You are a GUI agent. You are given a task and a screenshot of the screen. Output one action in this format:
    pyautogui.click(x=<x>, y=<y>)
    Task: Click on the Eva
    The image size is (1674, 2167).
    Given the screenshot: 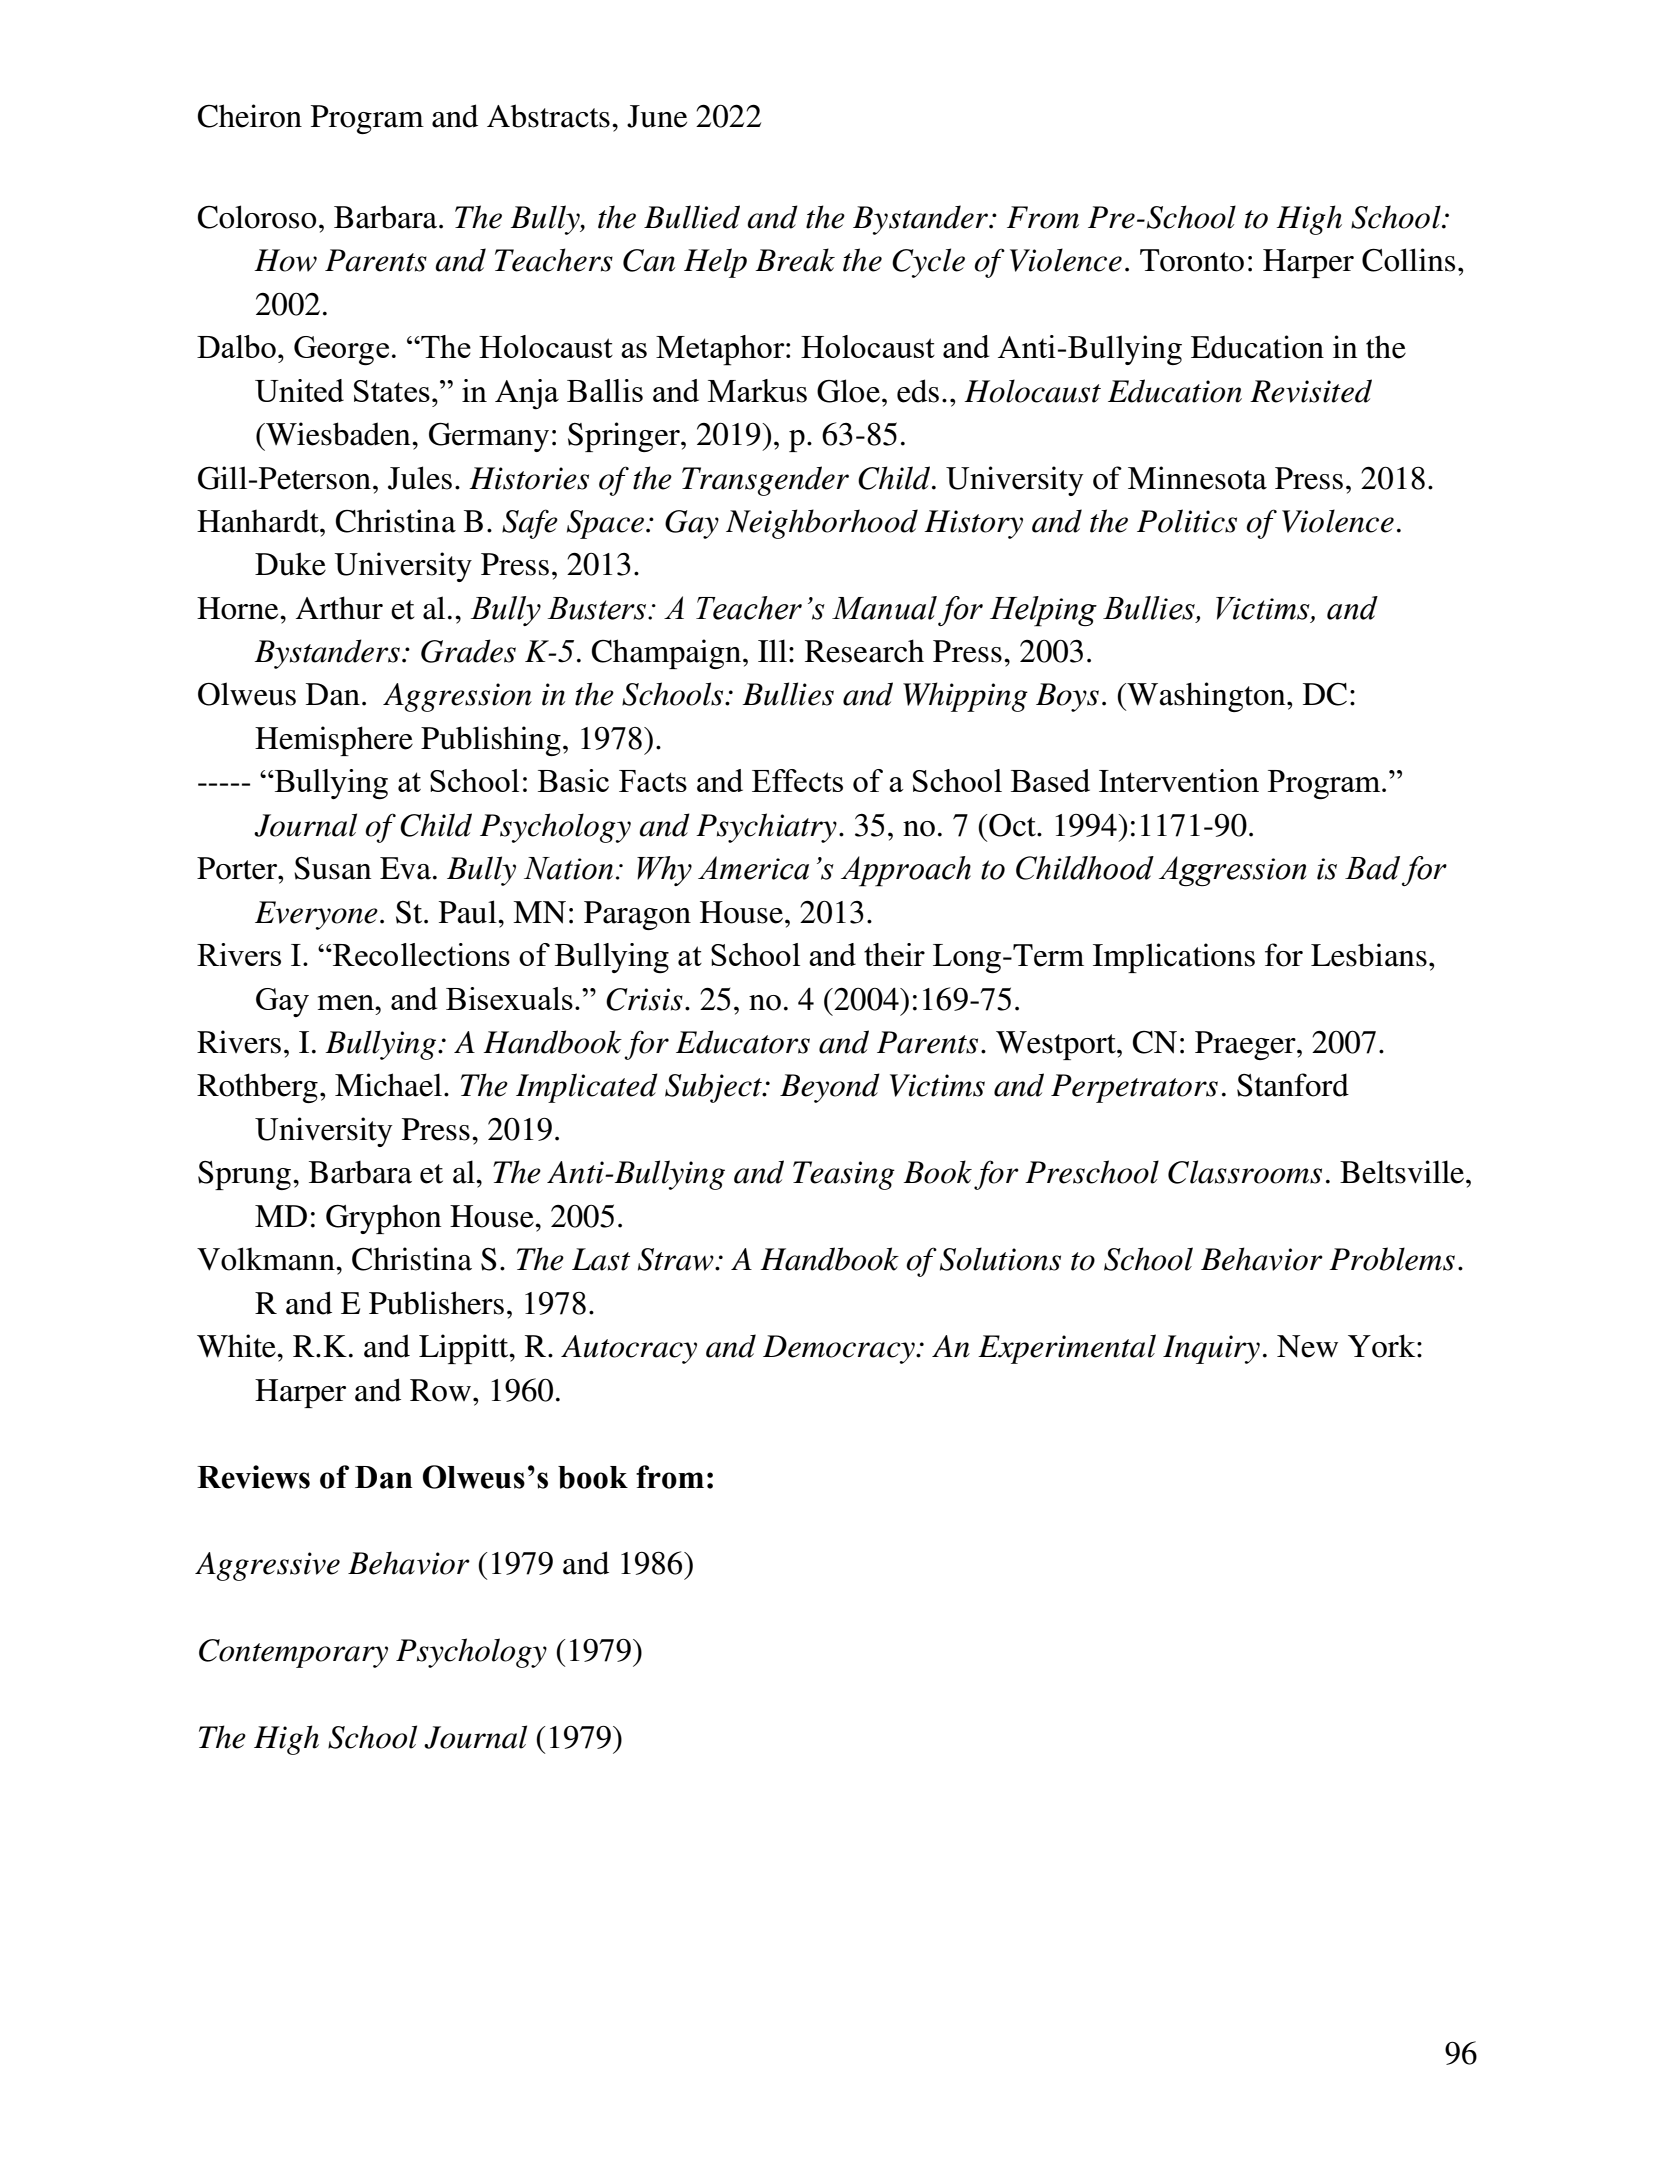 What is the action you would take?
    pyautogui.click(x=405, y=868)
